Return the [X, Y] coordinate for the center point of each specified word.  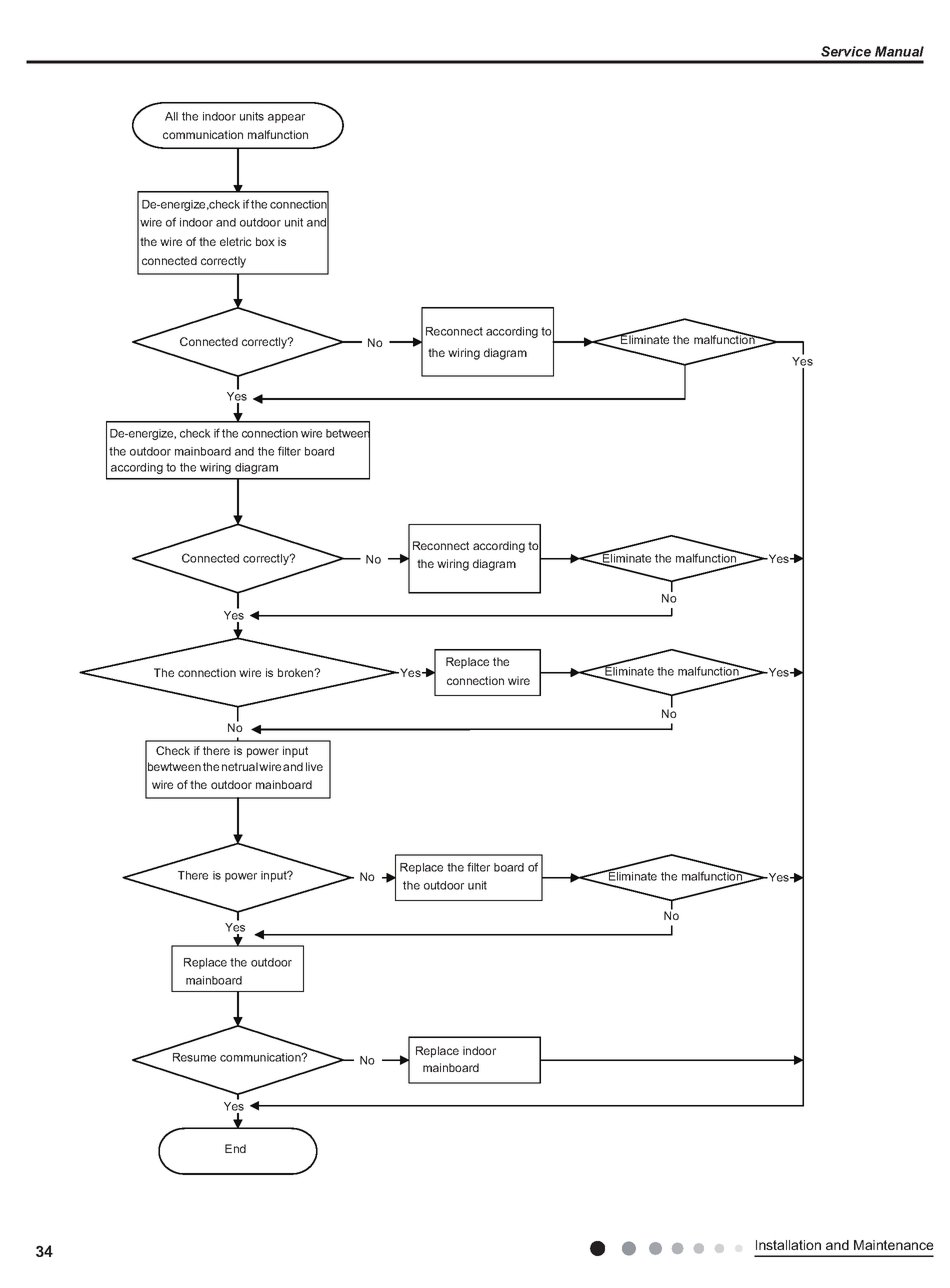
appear [286, 118]
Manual [899, 51]
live [314, 766]
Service [846, 51]
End [235, 1148]
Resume [194, 1057]
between [348, 433]
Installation [788, 1245]
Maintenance [894, 1245]
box [265, 241]
